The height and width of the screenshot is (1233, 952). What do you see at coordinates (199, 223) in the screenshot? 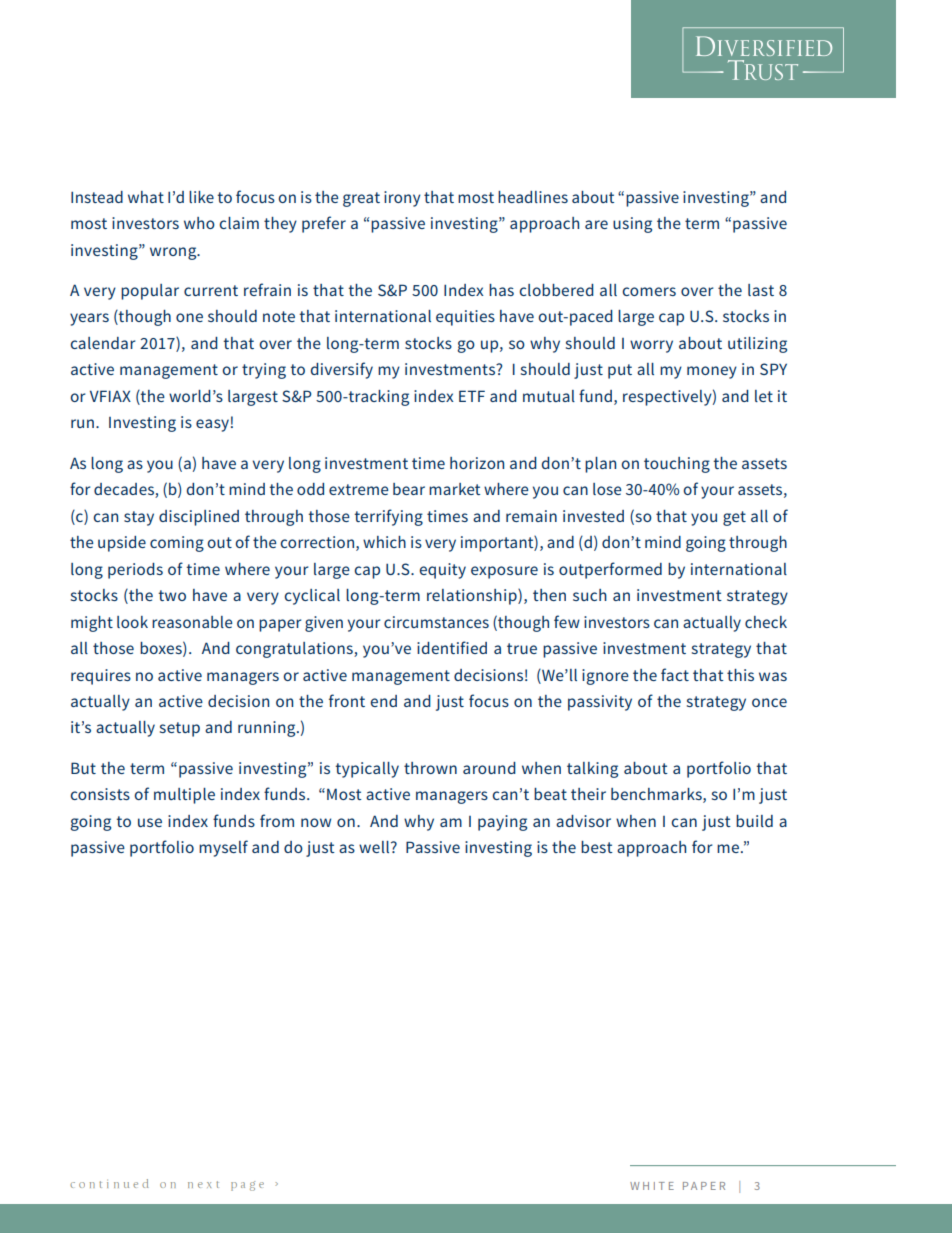
I see `who` at bounding box center [199, 223].
